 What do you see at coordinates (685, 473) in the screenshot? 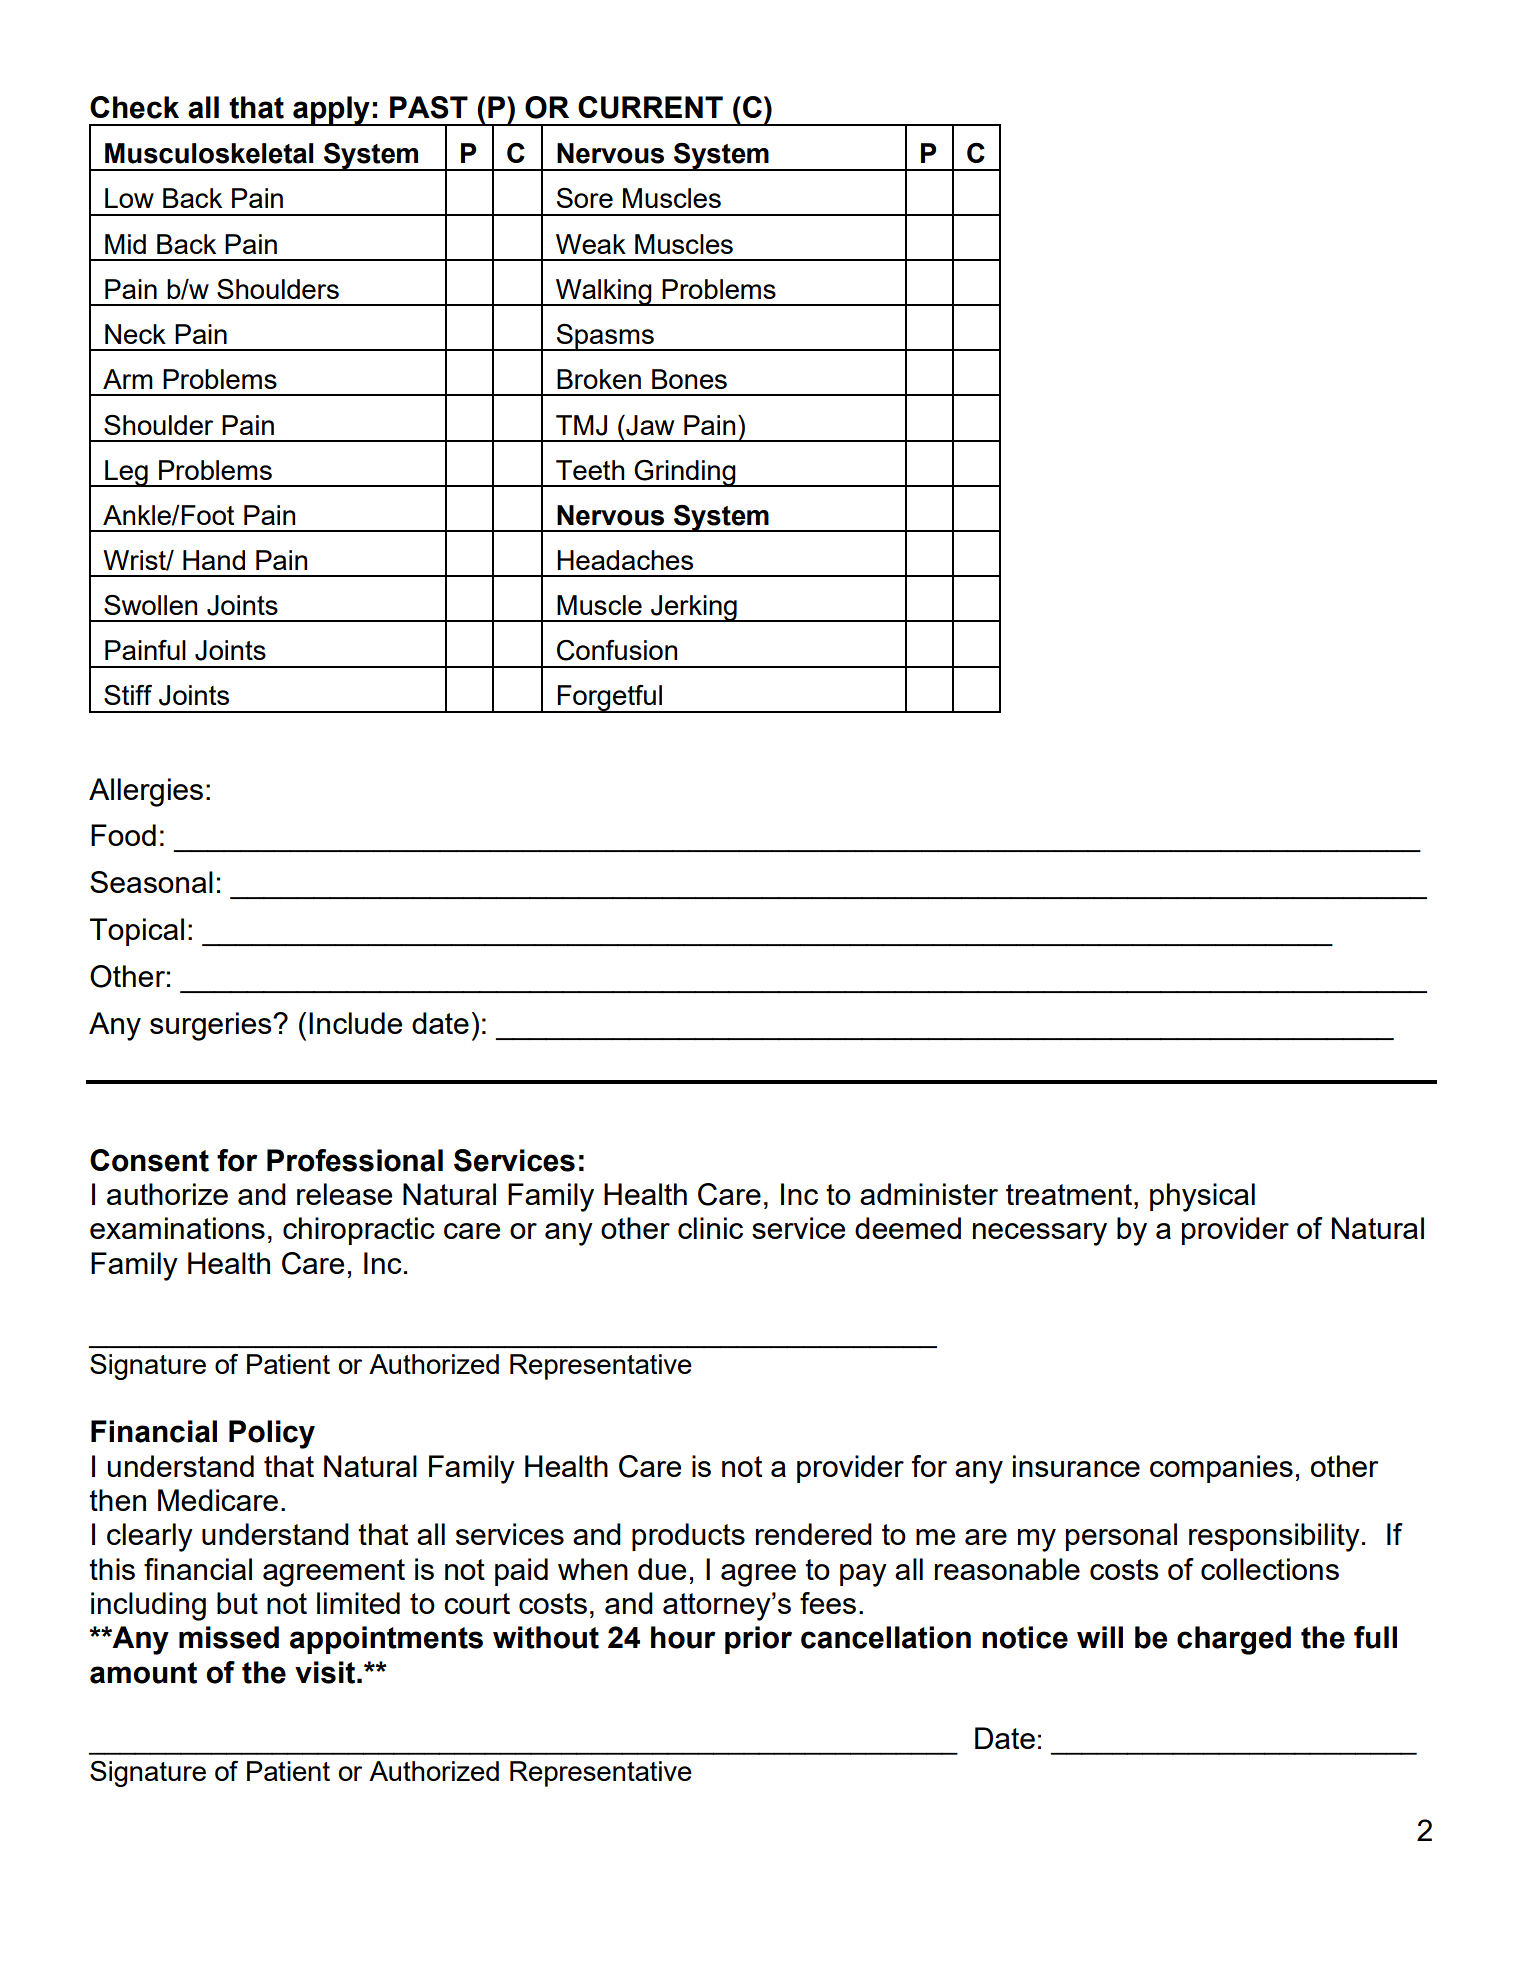
I see `Grinding` at bounding box center [685, 473].
